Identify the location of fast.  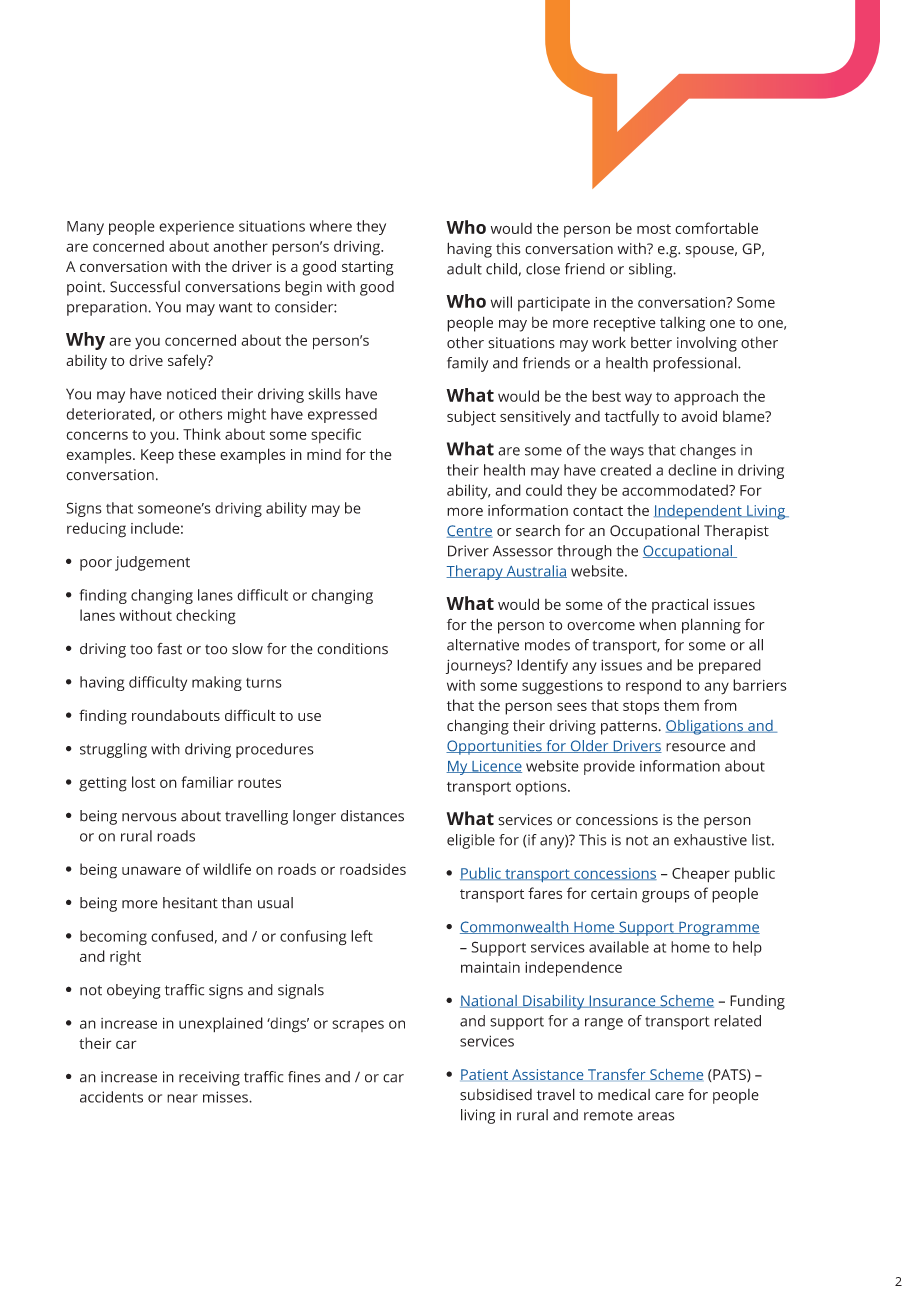
(169, 649).
